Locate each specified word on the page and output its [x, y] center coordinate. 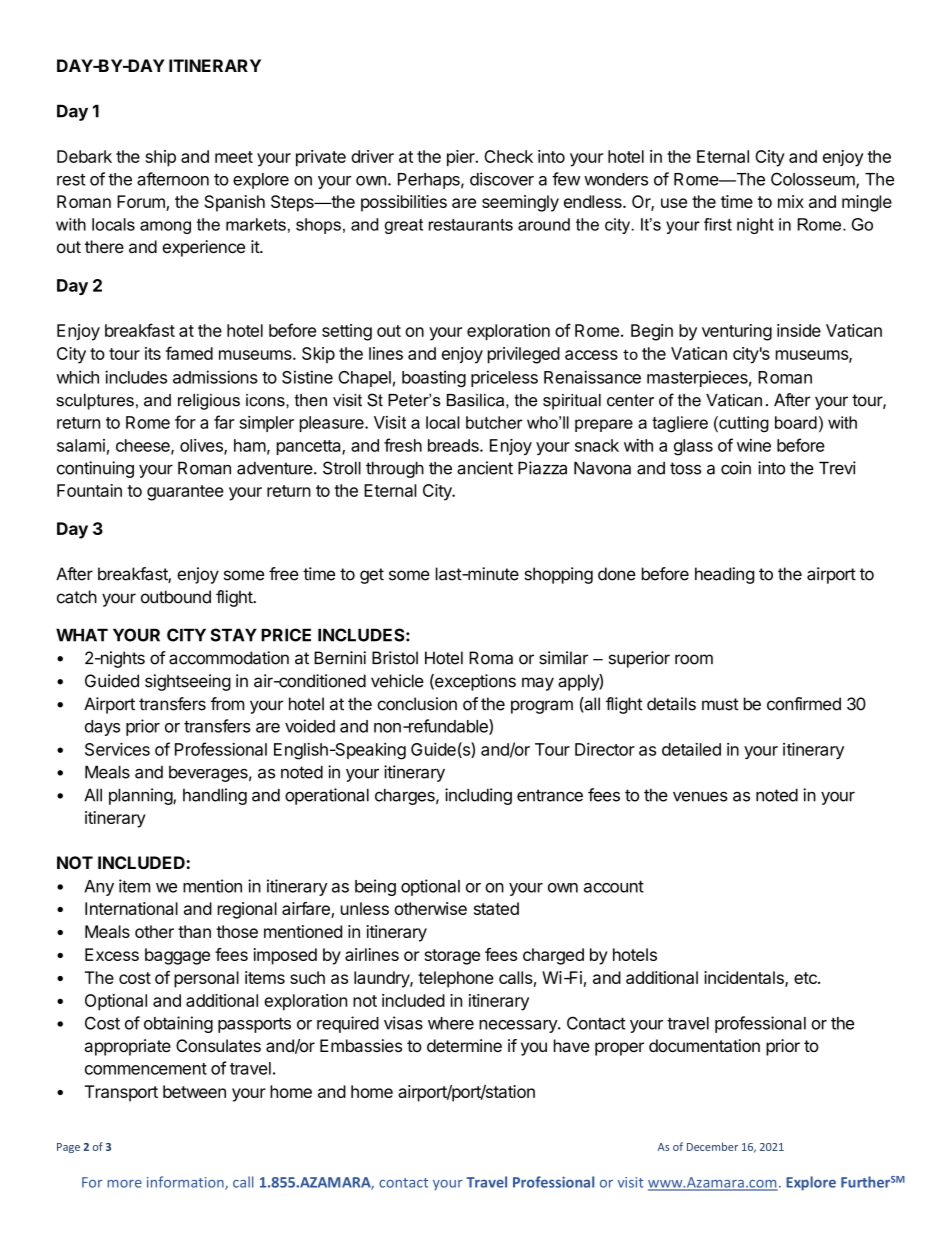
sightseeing [188, 682]
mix [791, 201]
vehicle [397, 681]
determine [464, 1045]
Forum [142, 203]
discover [502, 179]
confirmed [804, 704]
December [712, 1146]
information [186, 1183]
